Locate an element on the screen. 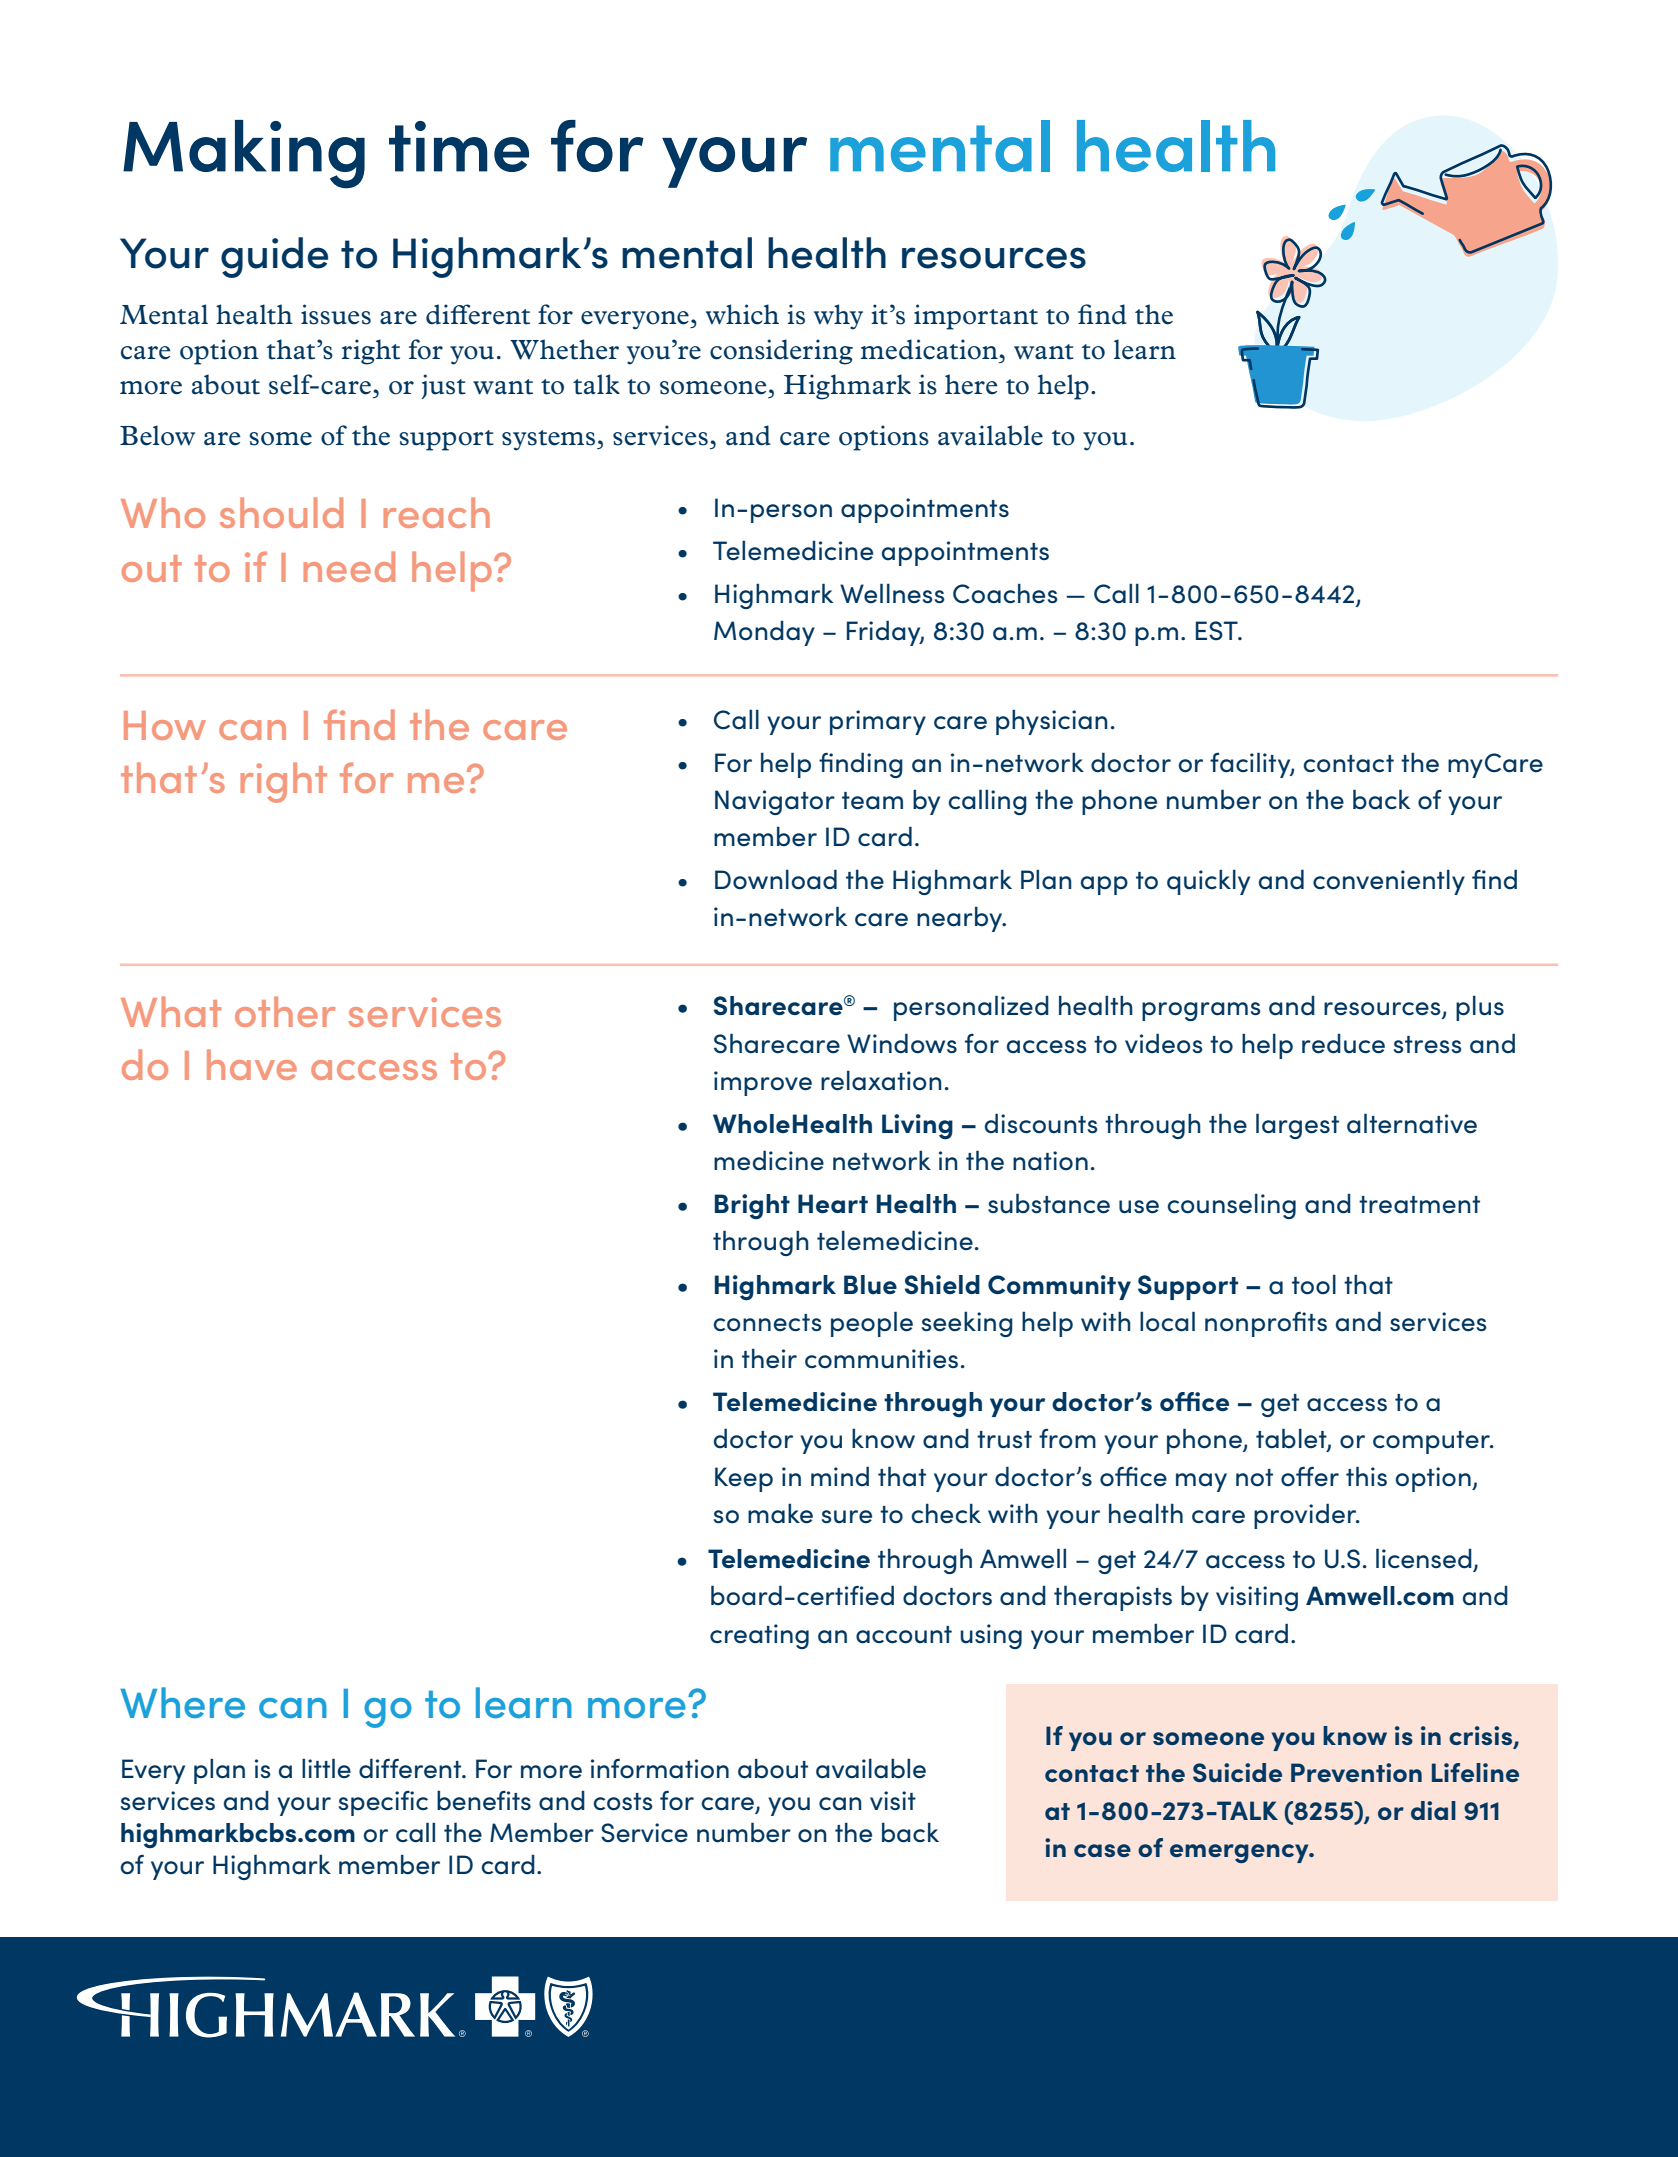 The height and width of the screenshot is (2157, 1678). important is located at coordinates (976, 317).
